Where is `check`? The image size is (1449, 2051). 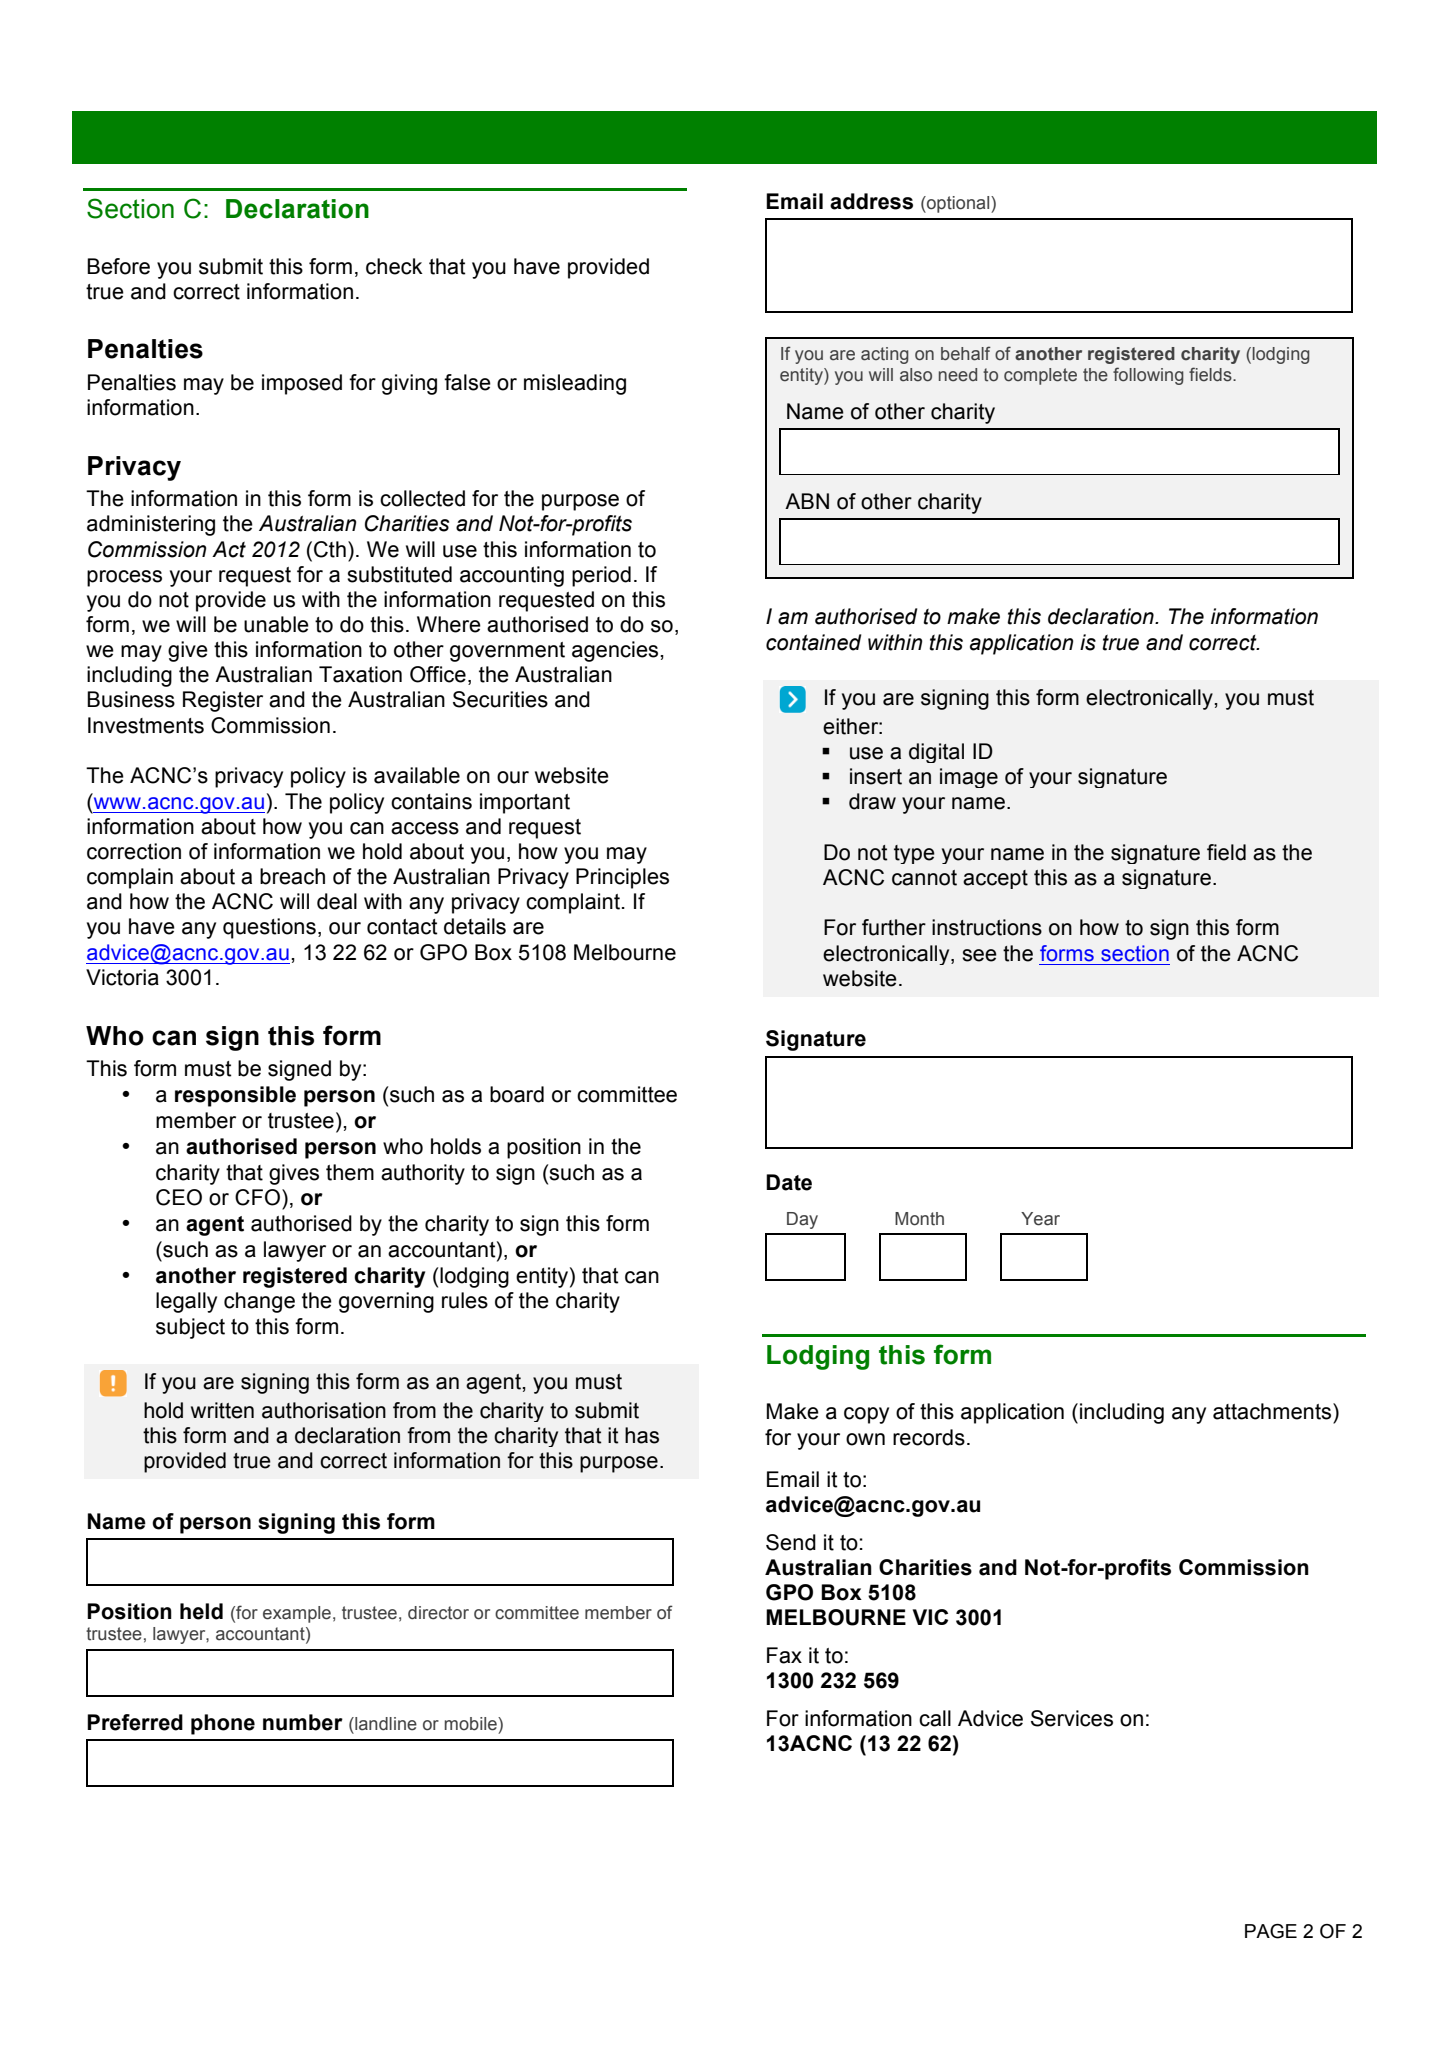 check is located at coordinates (394, 266).
